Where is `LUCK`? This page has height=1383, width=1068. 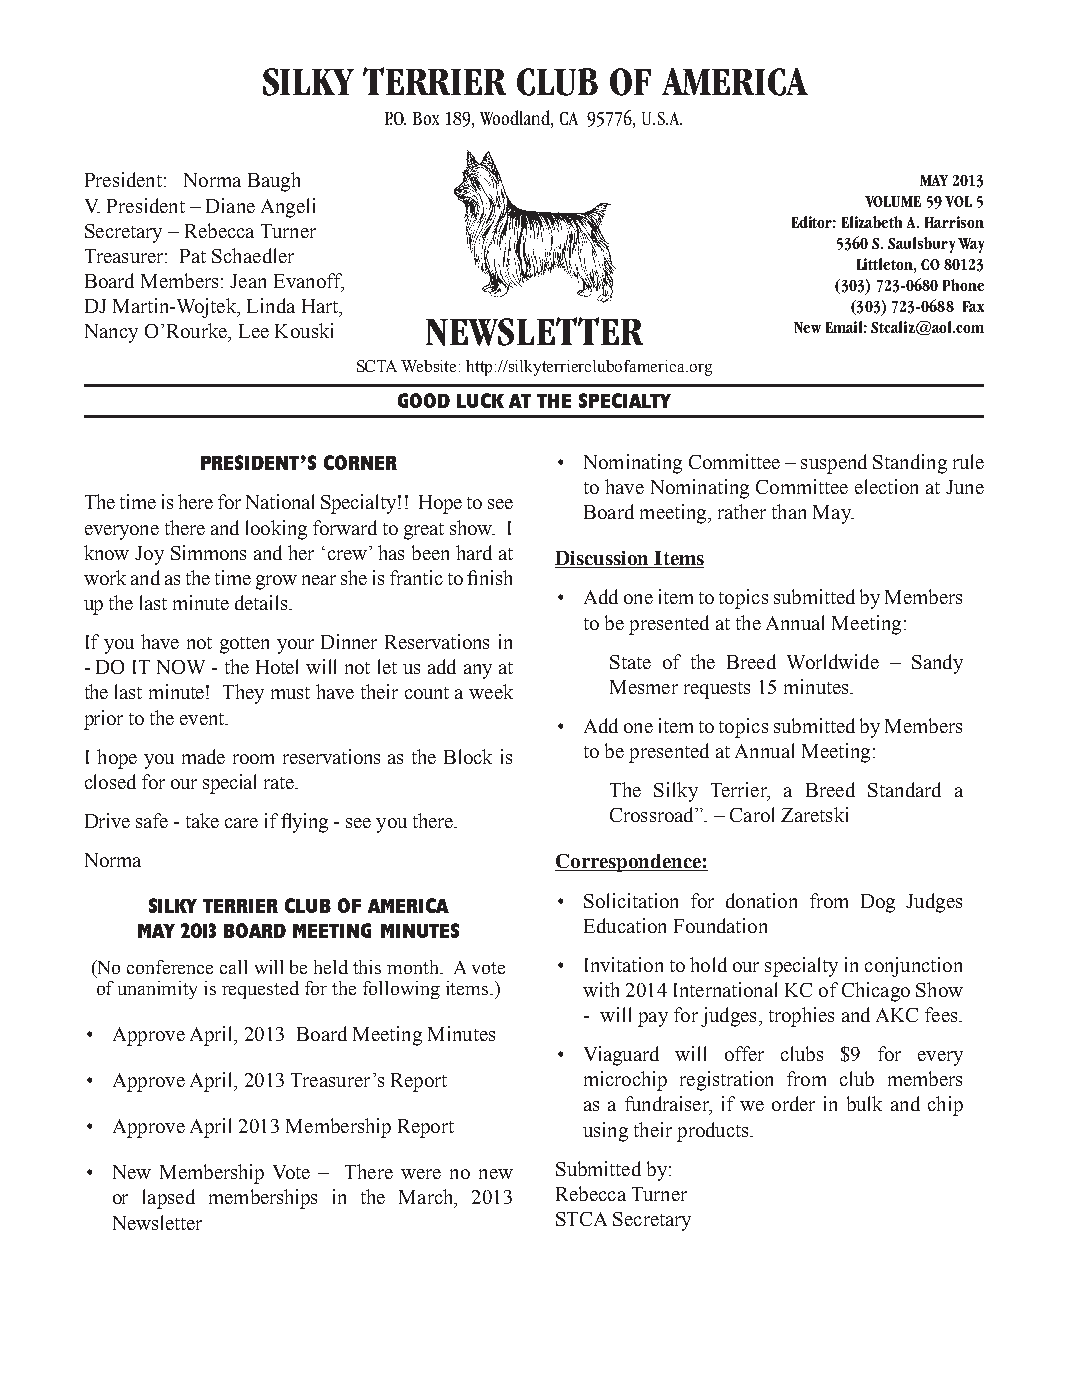 LUCK is located at coordinates (480, 400).
